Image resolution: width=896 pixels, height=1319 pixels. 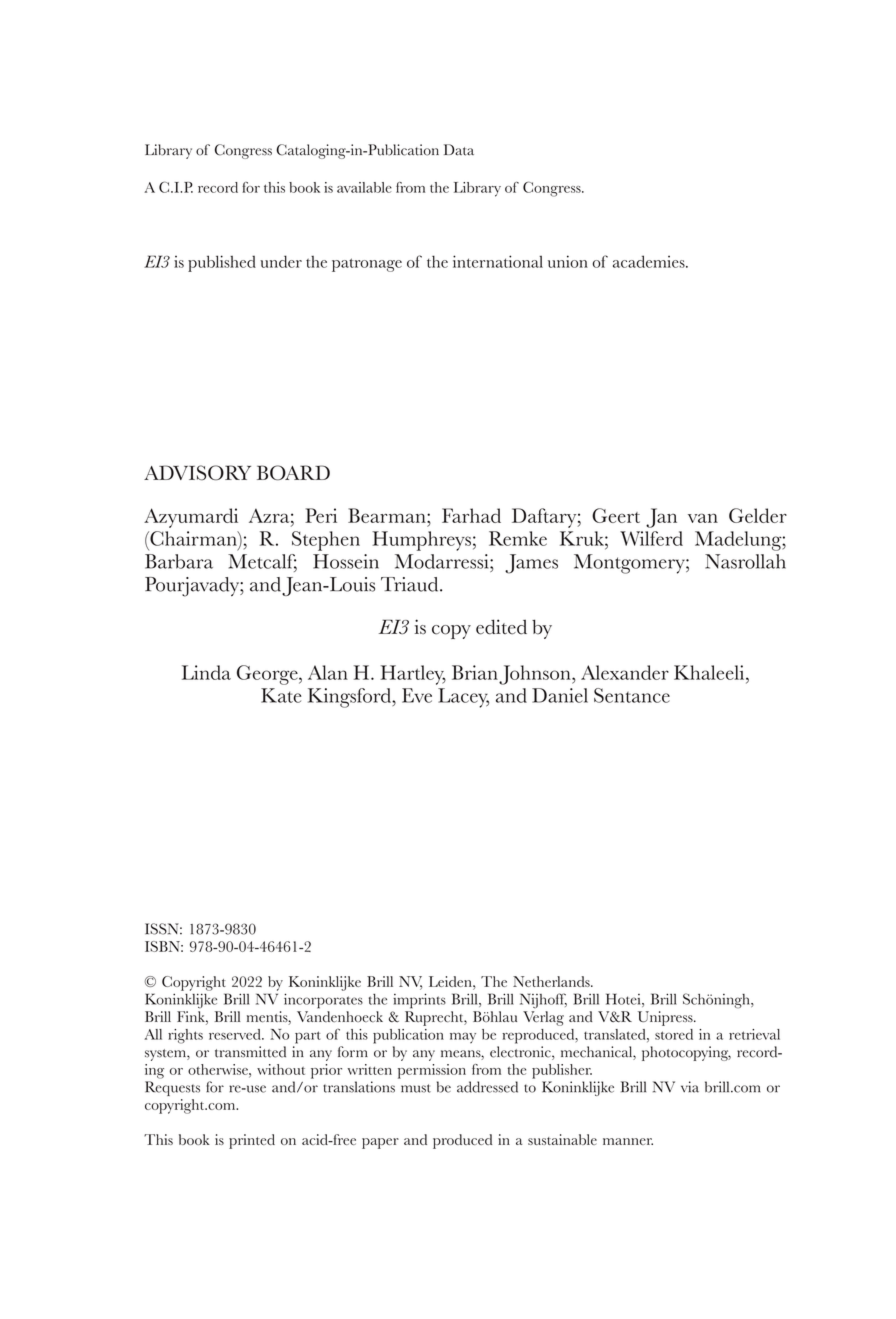 What do you see at coordinates (197, 473) in the document?
I see `ADVISORY` at bounding box center [197, 473].
